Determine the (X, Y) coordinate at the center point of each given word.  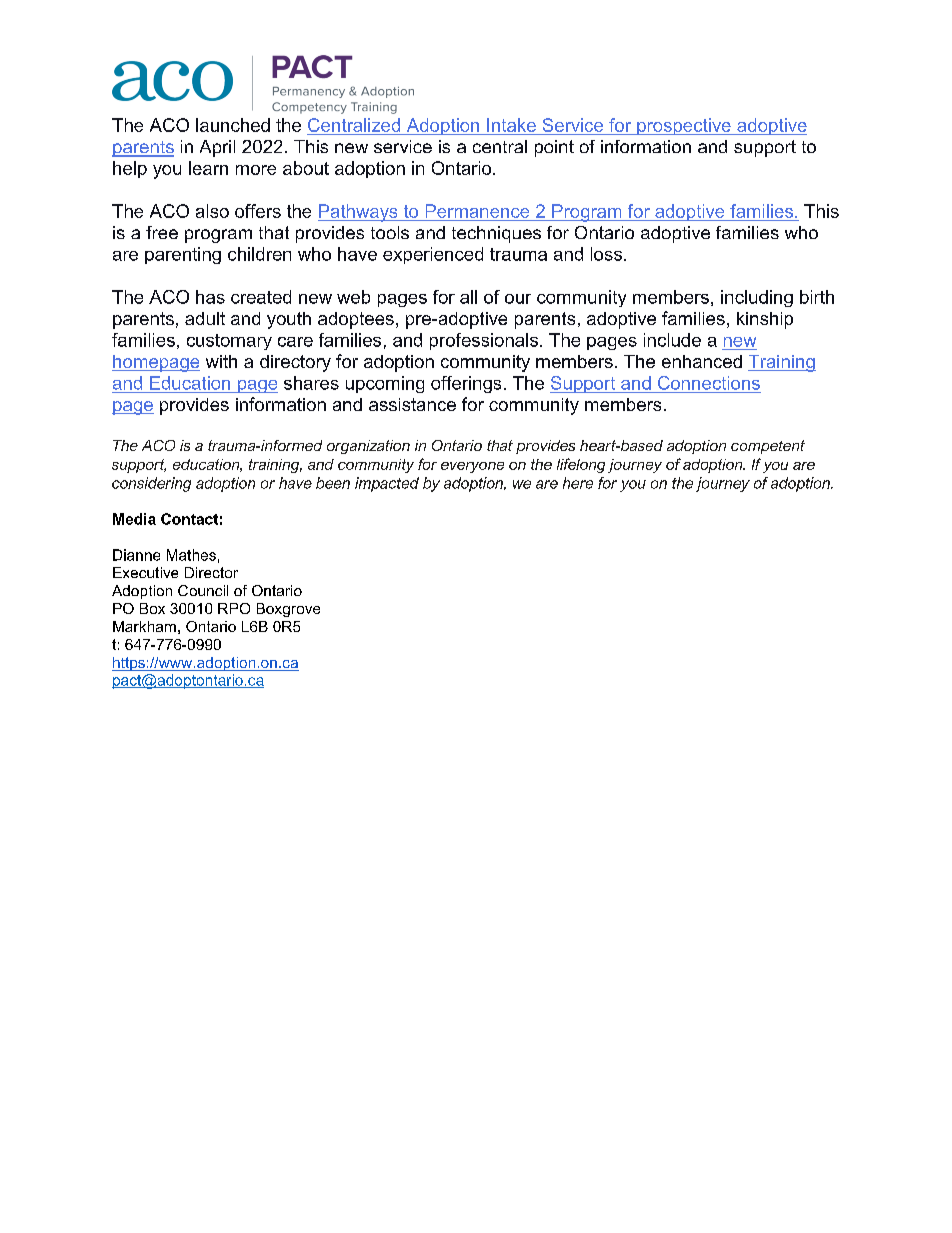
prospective (684, 126)
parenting (183, 255)
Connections (709, 383)
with (221, 361)
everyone (472, 467)
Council (203, 590)
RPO (234, 608)
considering (151, 484)
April (217, 148)
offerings (466, 384)
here (578, 483)
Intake (511, 125)
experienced (433, 255)
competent (768, 447)
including (757, 298)
